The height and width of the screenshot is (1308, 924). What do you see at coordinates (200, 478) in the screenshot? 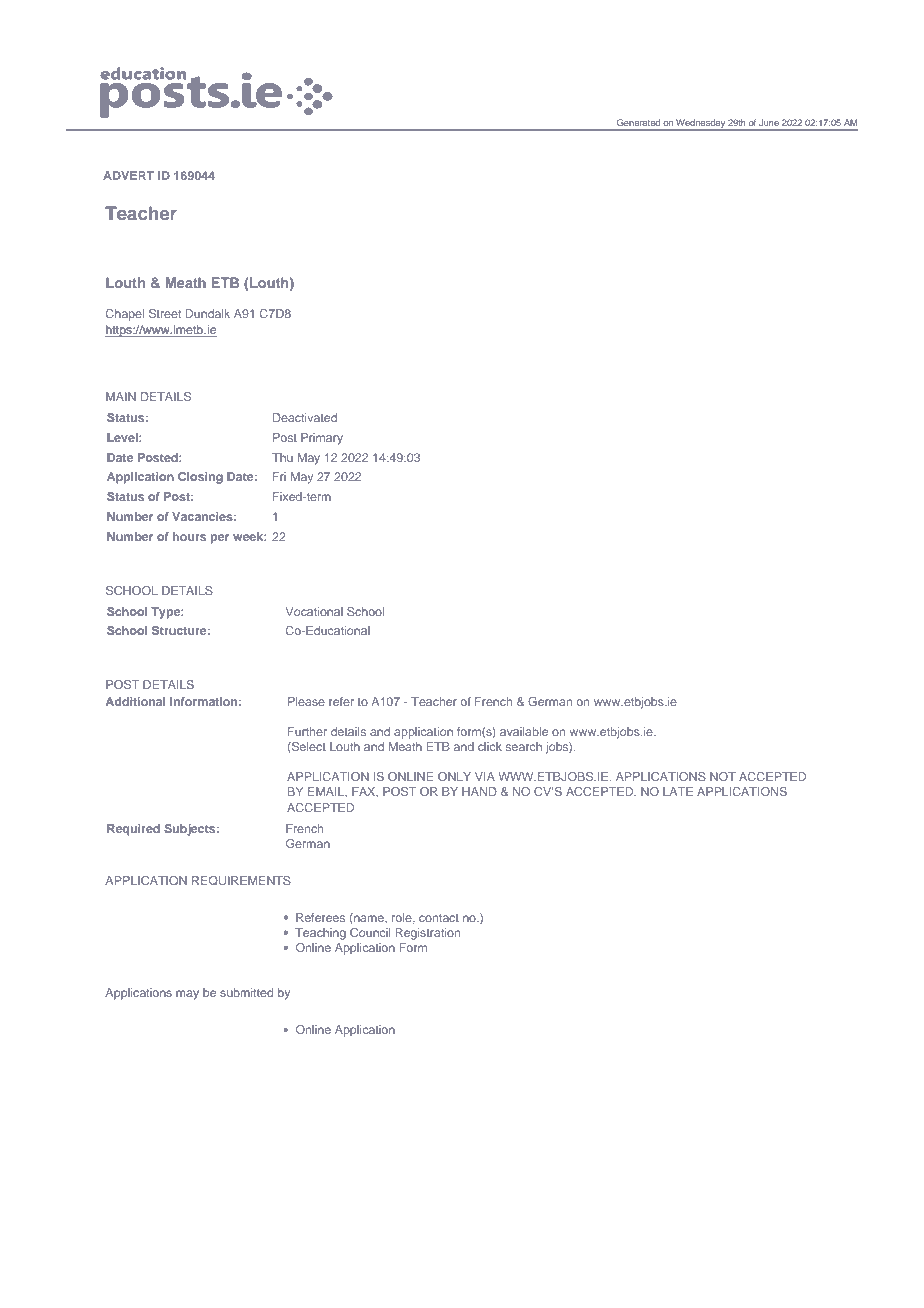
I see `Closing` at bounding box center [200, 478].
